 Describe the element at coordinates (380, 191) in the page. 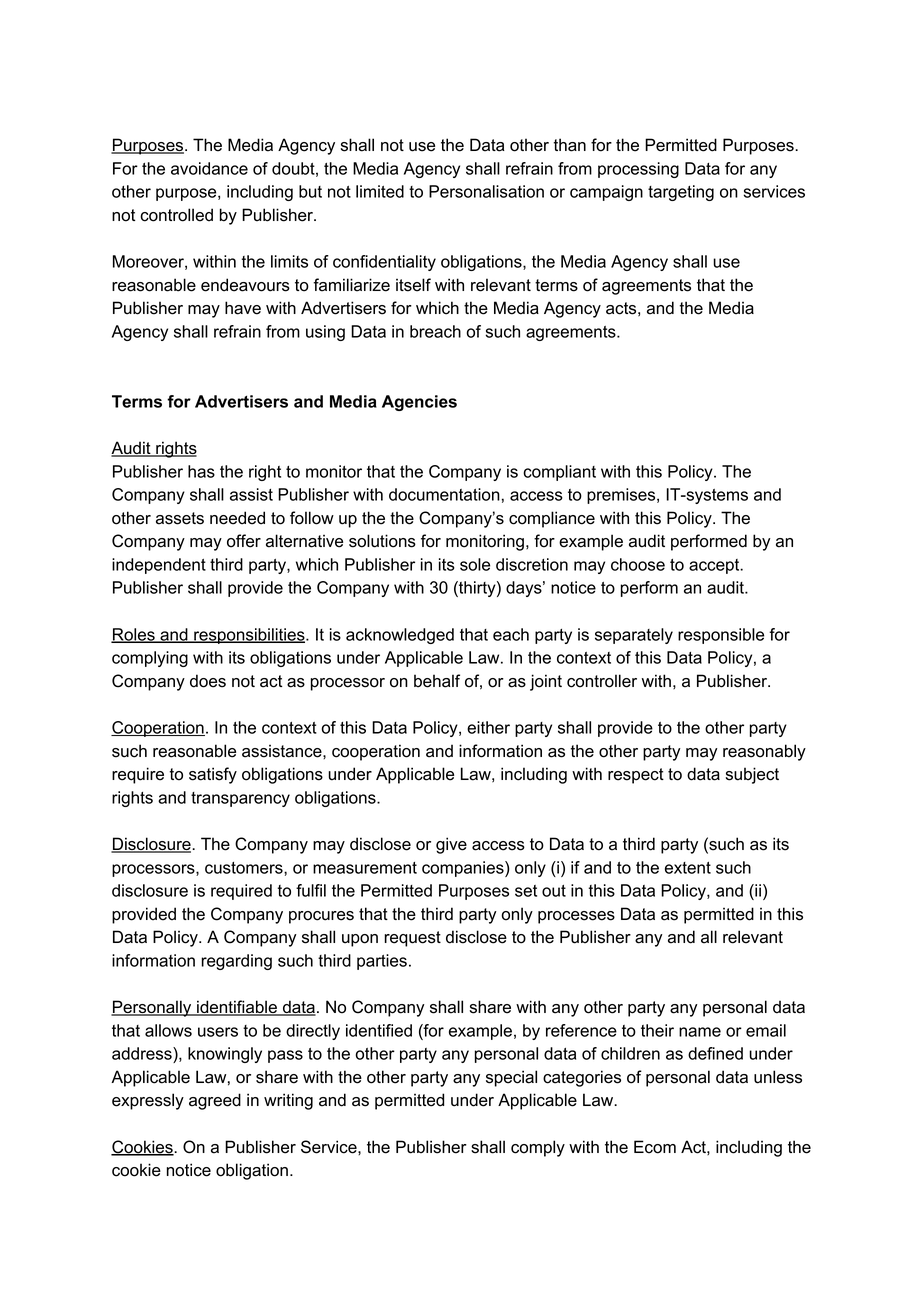

I see `limited` at that location.
